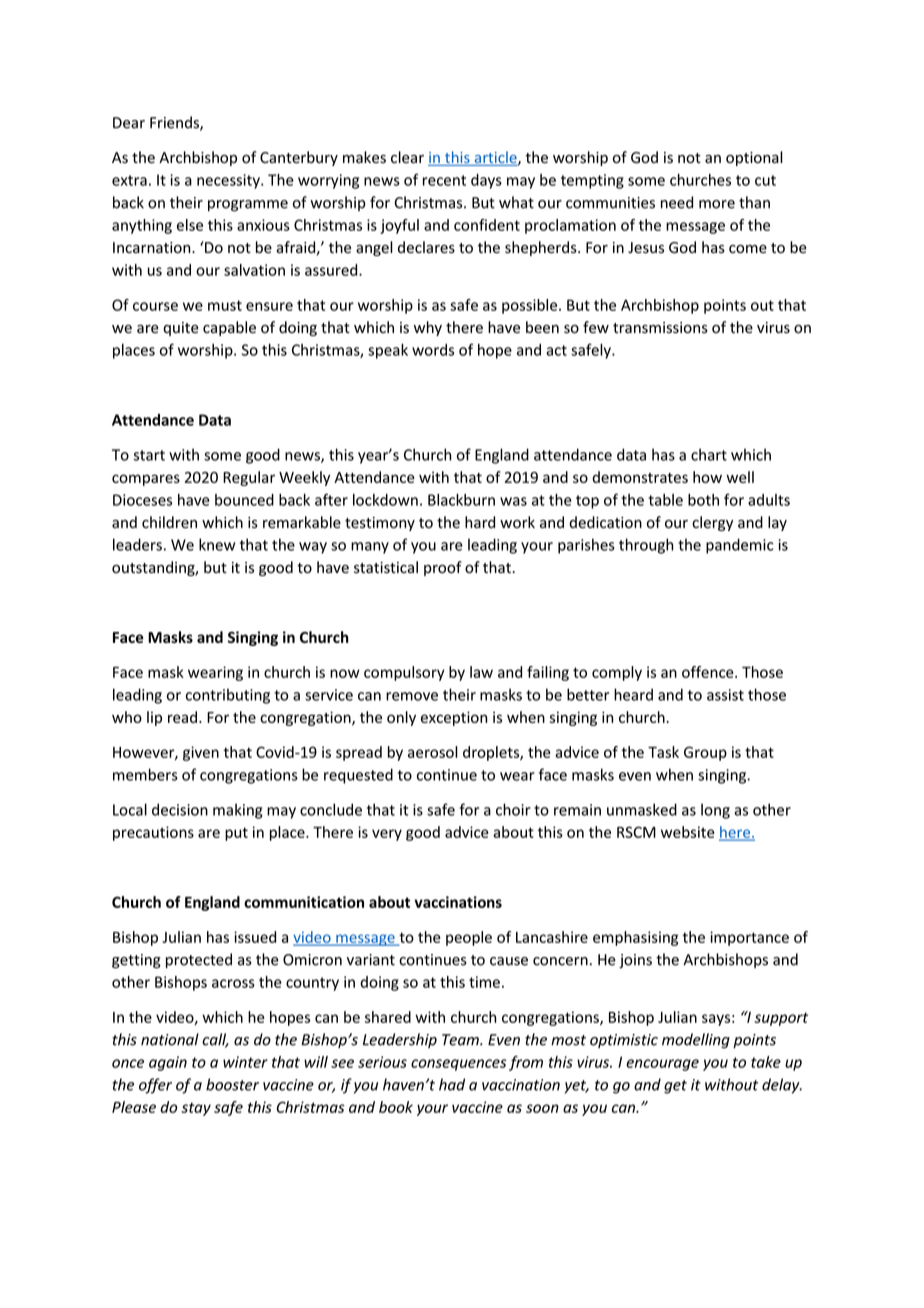 The image size is (924, 1308). Describe the element at coordinates (452, 1084) in the screenshot. I see `had` at that location.
